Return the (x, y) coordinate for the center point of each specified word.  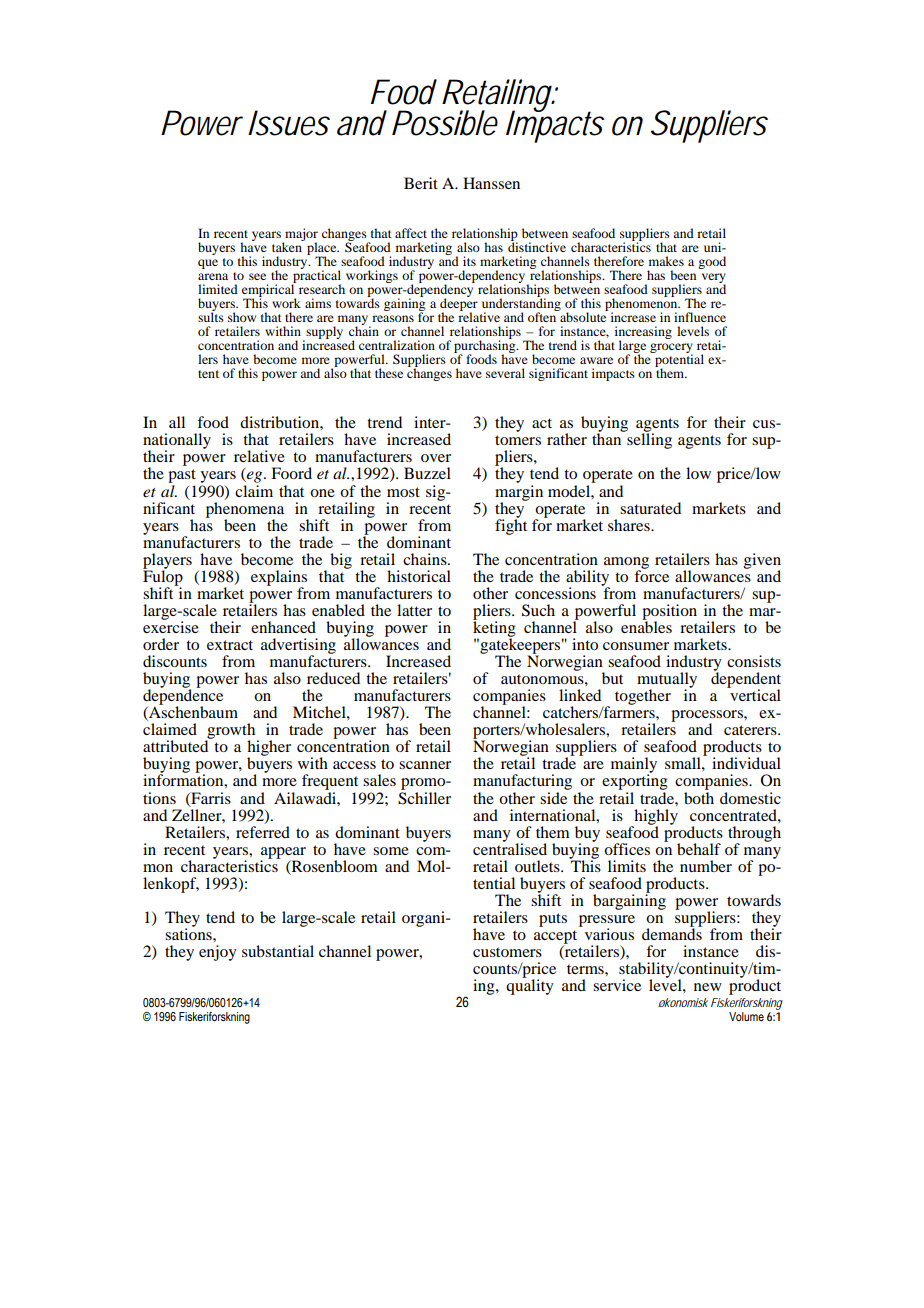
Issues (288, 123)
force (651, 575)
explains (279, 579)
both (699, 796)
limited (218, 289)
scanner (425, 765)
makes (666, 261)
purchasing (486, 346)
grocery (671, 349)
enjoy (218, 953)
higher (269, 749)
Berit (421, 183)
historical (419, 576)
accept (555, 937)
